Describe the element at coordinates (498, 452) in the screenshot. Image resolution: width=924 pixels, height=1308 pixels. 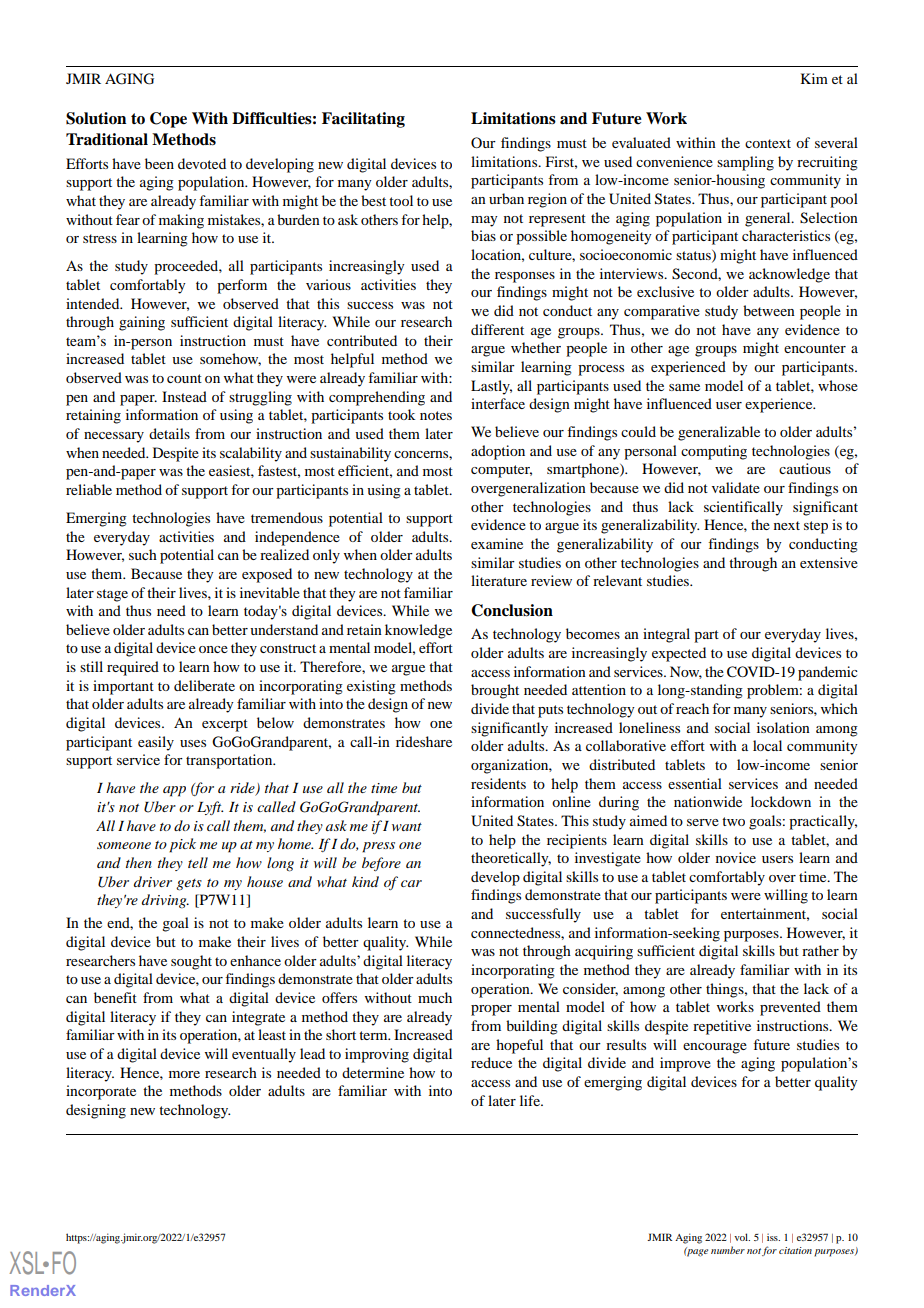
I see `adoption` at that location.
